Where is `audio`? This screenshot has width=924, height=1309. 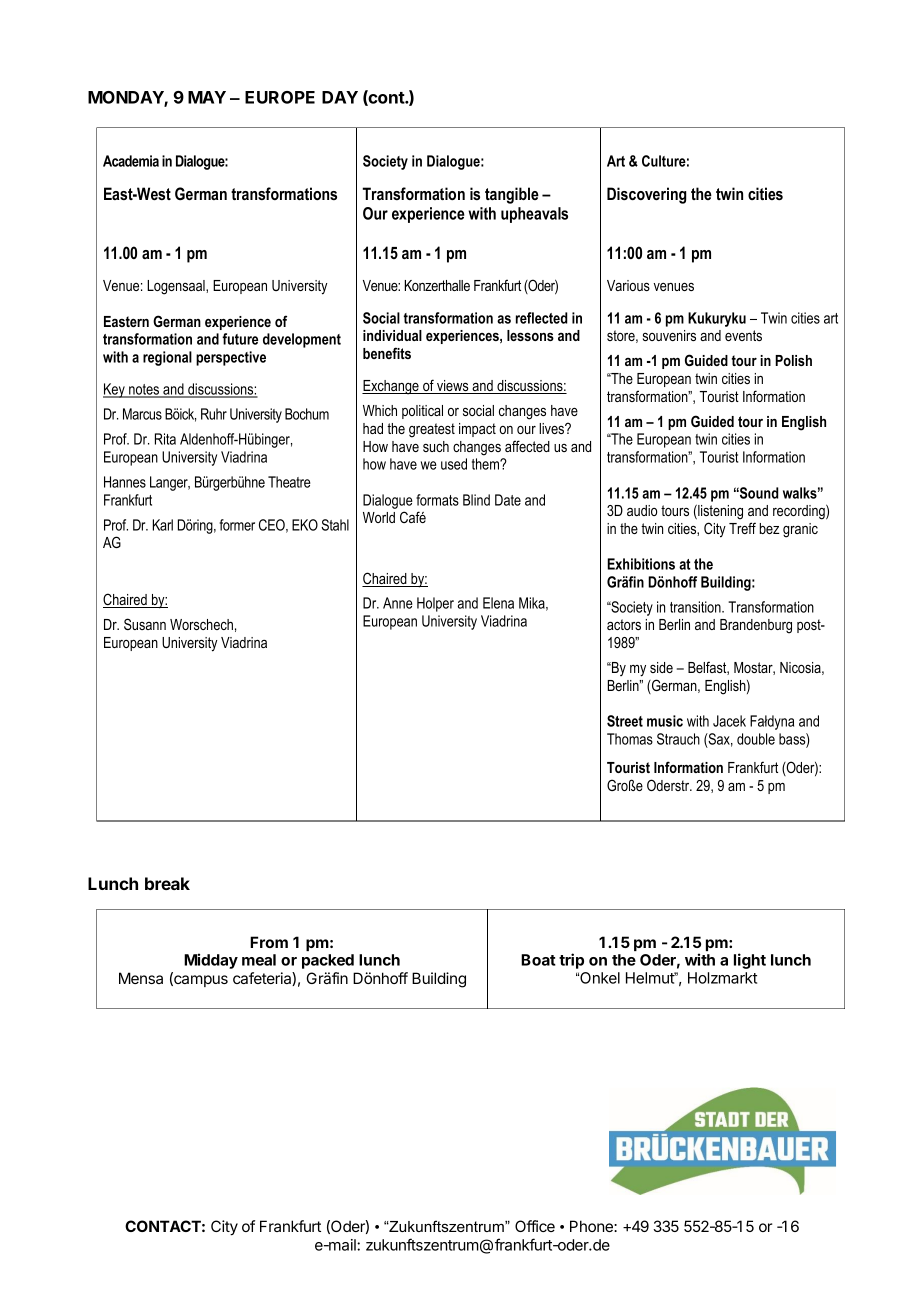 audio is located at coordinates (642, 510).
